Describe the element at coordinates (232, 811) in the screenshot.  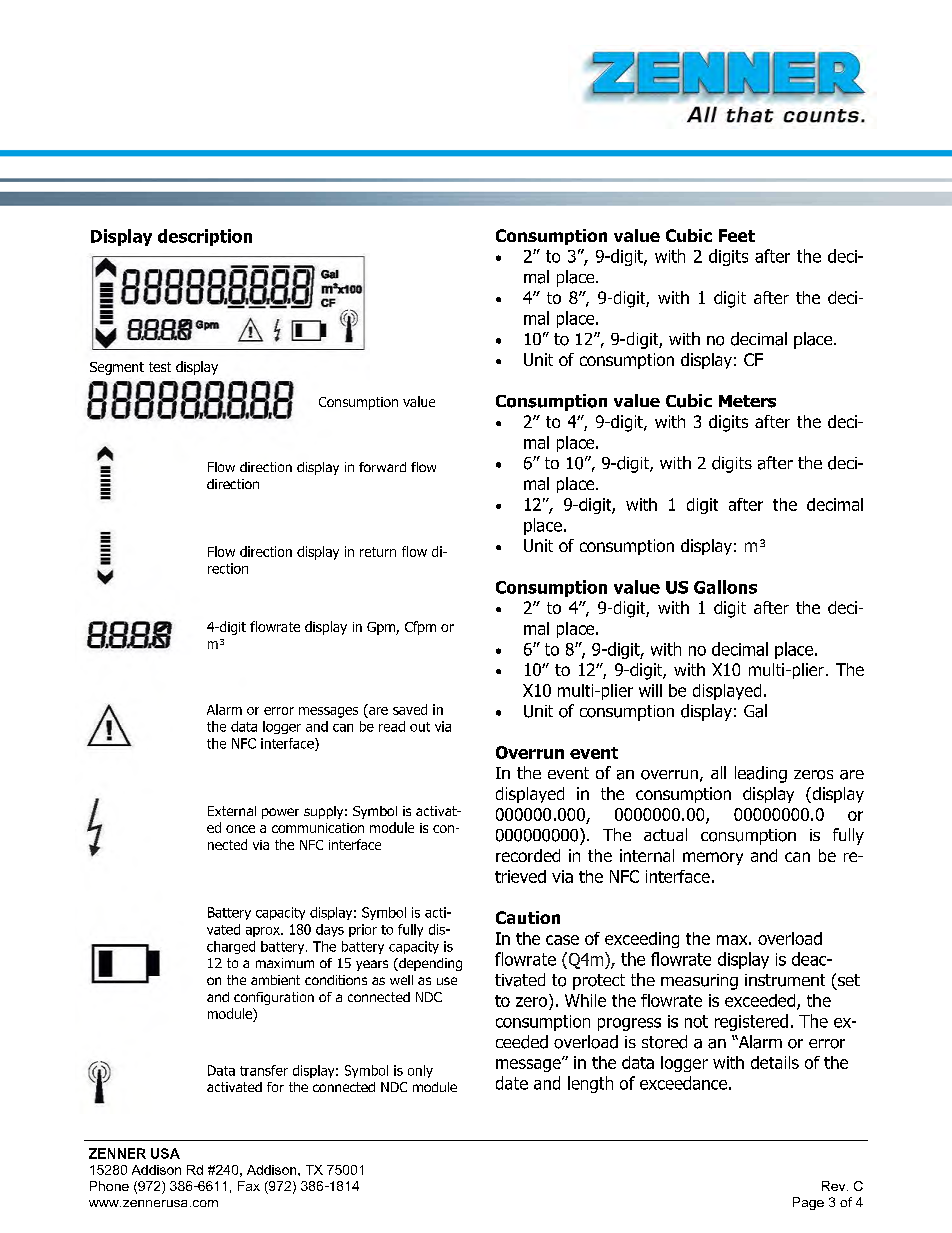
I see `External` at that location.
